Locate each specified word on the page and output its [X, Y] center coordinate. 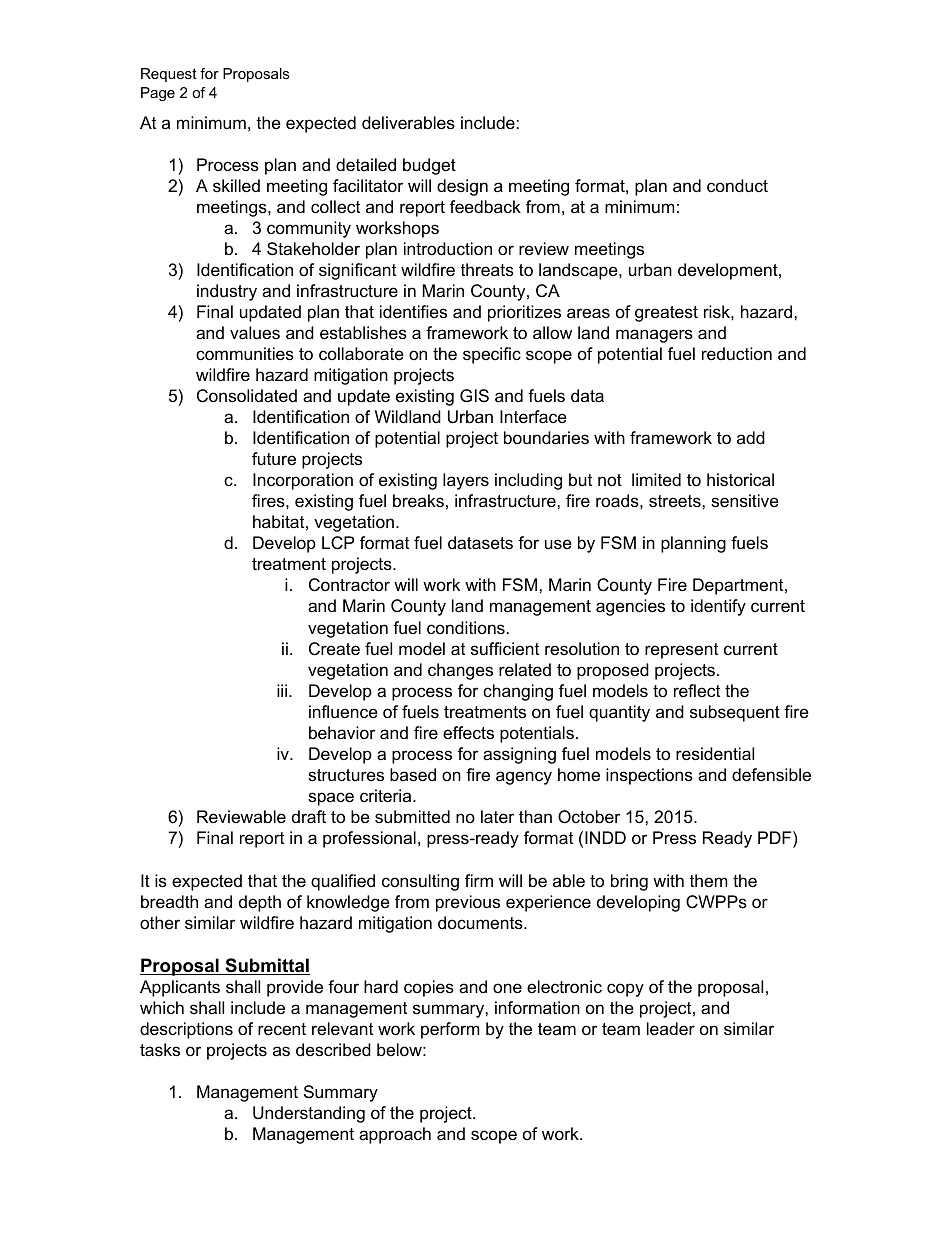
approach [395, 1135]
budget [429, 166]
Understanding [309, 1114]
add [751, 437]
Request [169, 75]
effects [468, 733]
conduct [737, 185]
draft [309, 817]
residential [715, 754]
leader [671, 1029]
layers [466, 481]
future [274, 459]
